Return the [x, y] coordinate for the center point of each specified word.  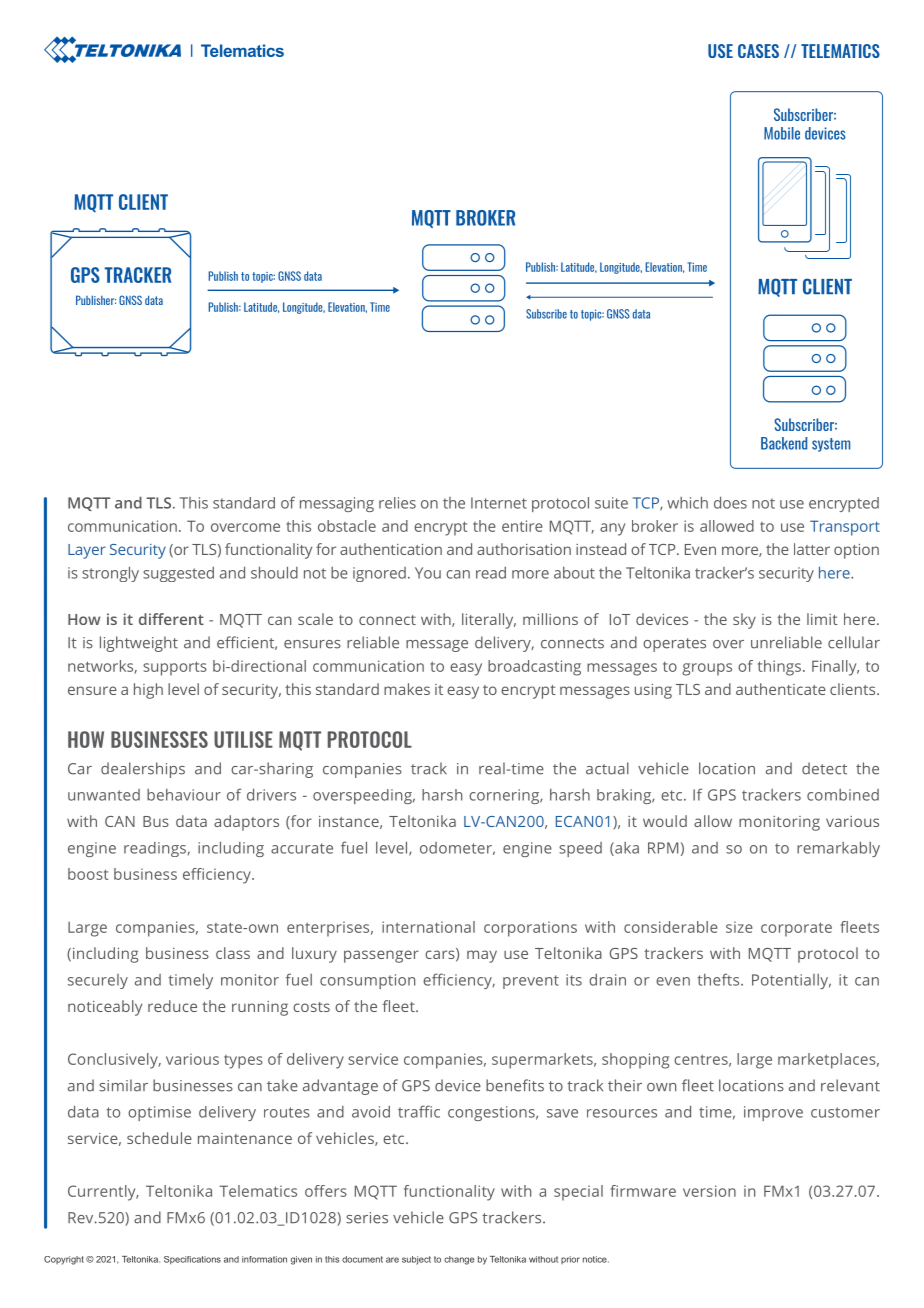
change [459, 1260]
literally [489, 621]
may [482, 956]
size [739, 927]
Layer [87, 551]
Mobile [782, 133]
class [233, 953]
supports [175, 668]
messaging [337, 504]
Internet [499, 503]
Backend [784, 443]
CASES [758, 51]
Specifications [192, 1260]
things [779, 668]
